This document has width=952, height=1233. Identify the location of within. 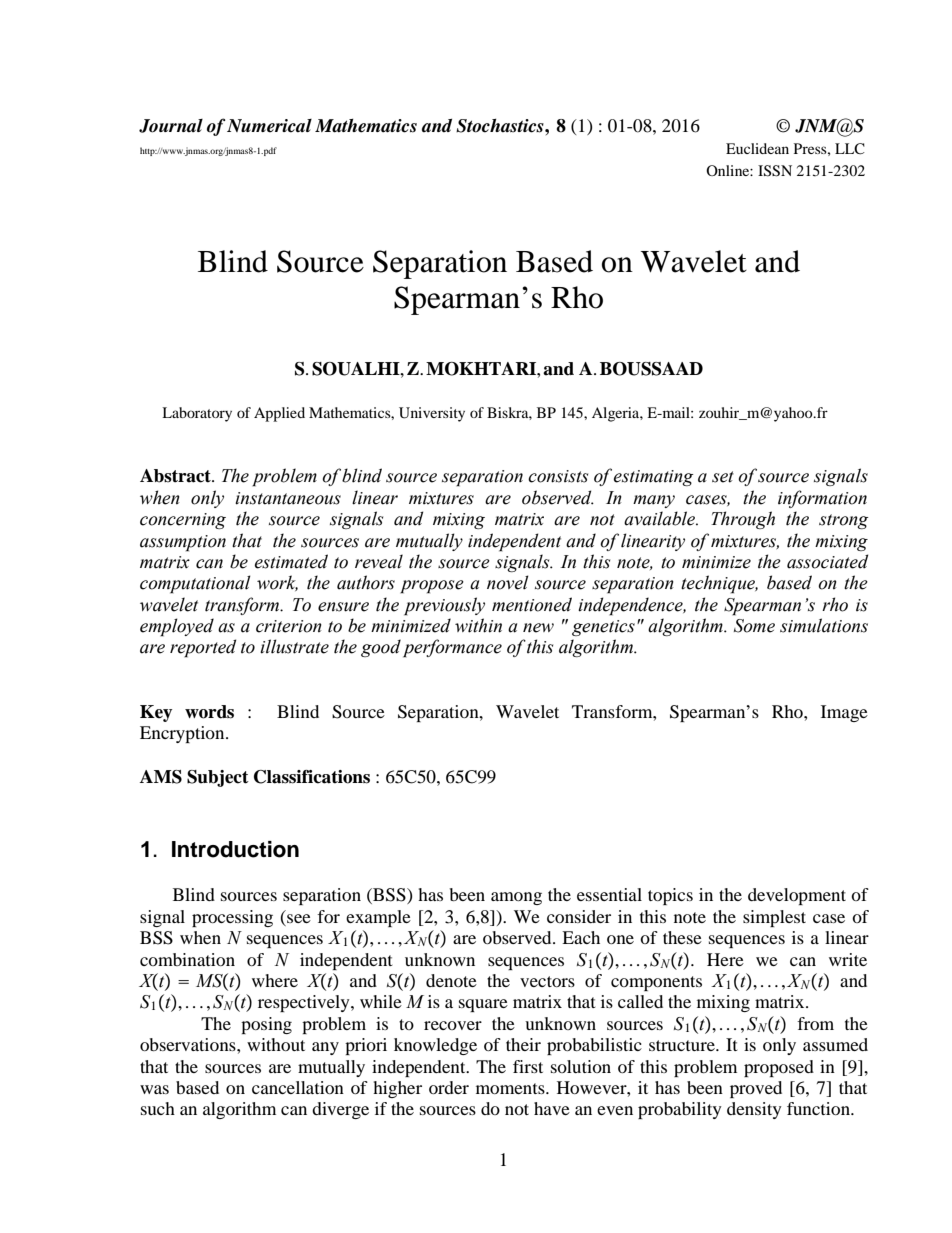
(478, 625).
